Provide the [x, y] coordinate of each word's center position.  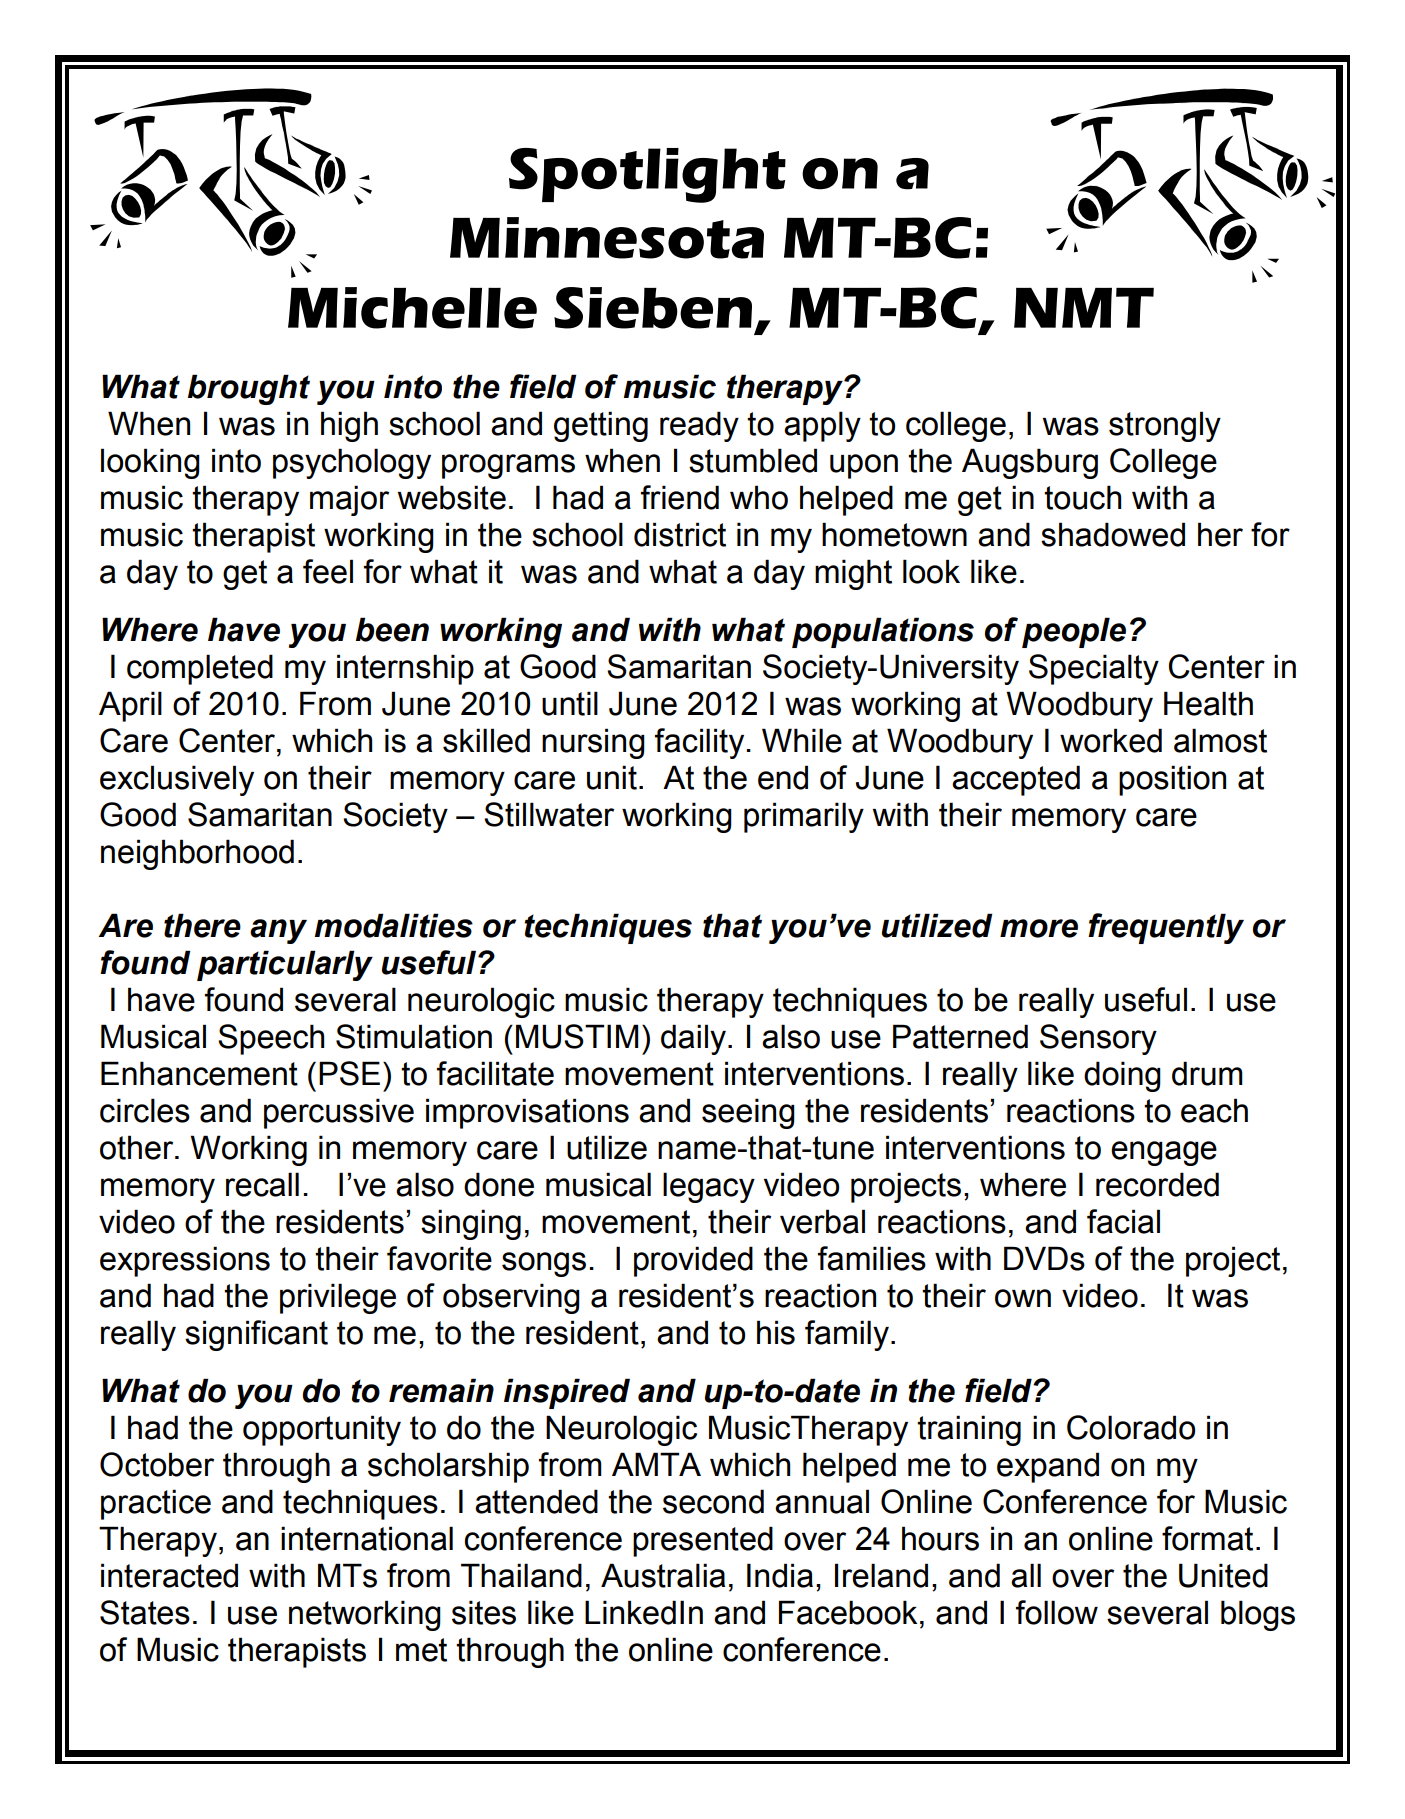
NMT [1084, 307]
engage [1164, 1153]
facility [701, 743]
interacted [169, 1575]
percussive [339, 1113]
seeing [748, 1113]
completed [200, 669]
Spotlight [647, 175]
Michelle [412, 308]
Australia [663, 1575]
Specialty [1094, 669]
